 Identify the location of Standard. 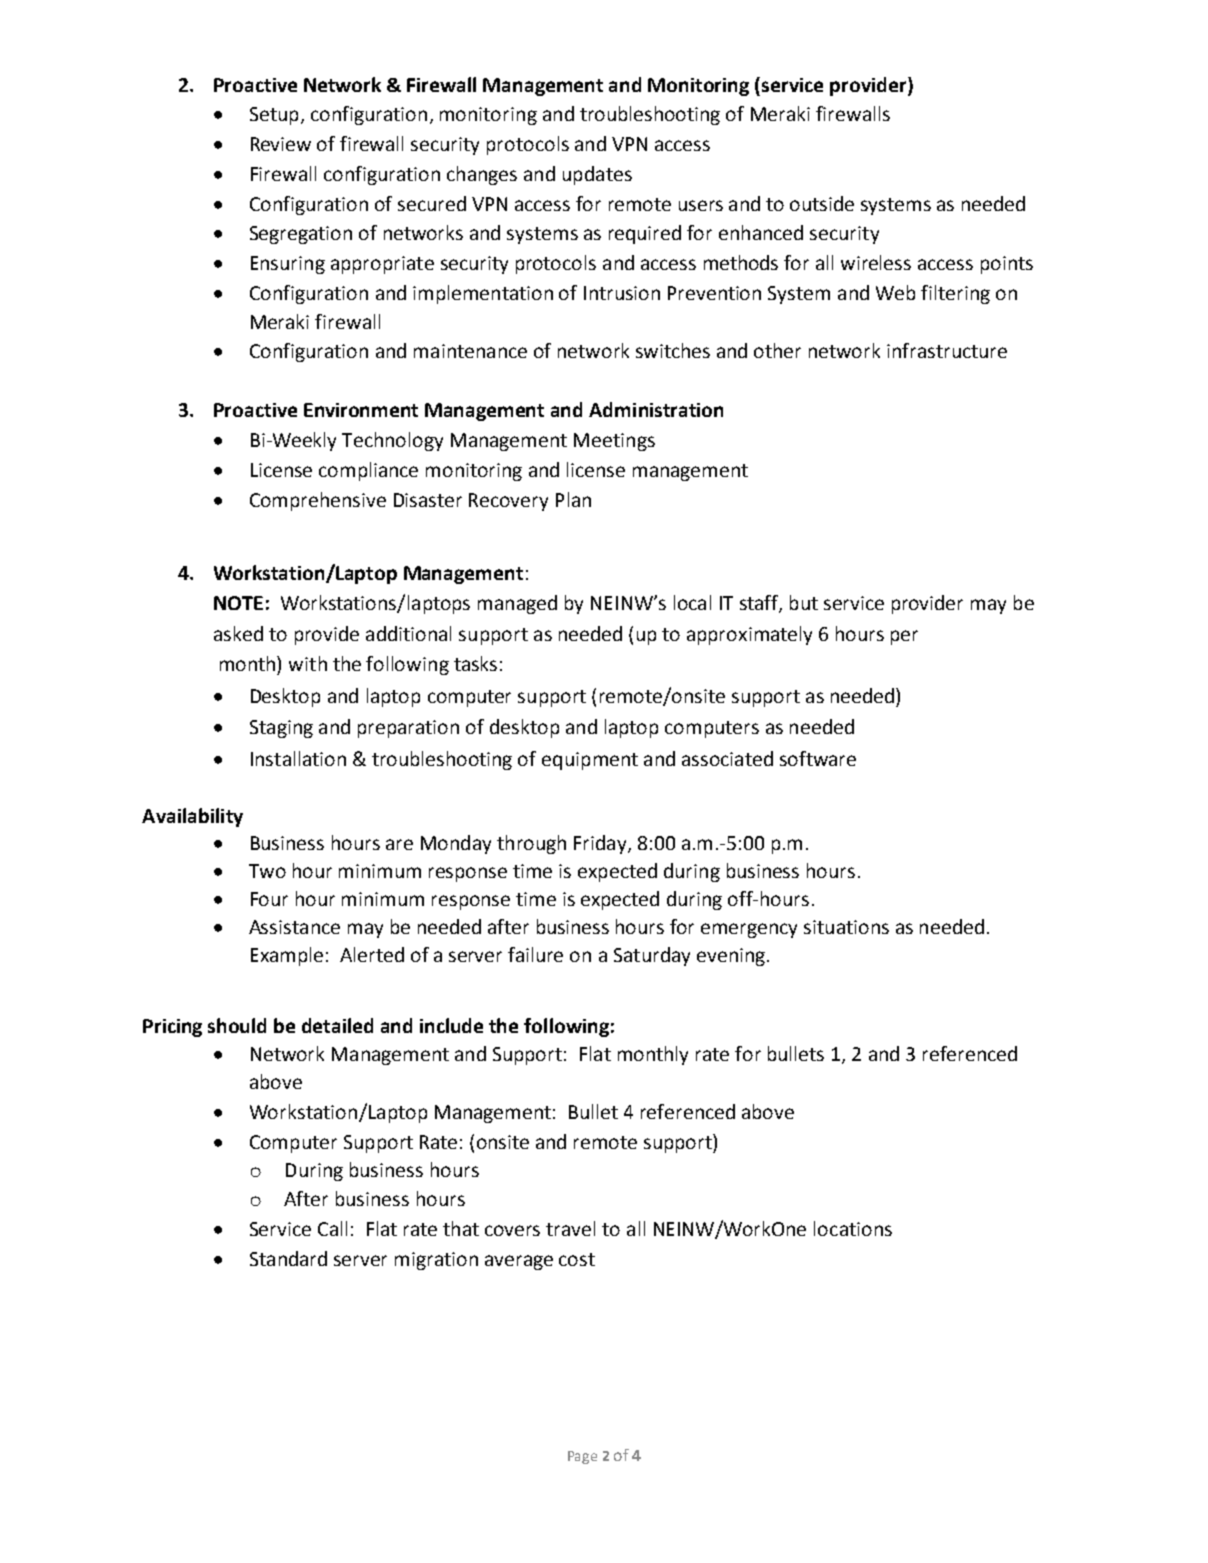
(288, 1258).
